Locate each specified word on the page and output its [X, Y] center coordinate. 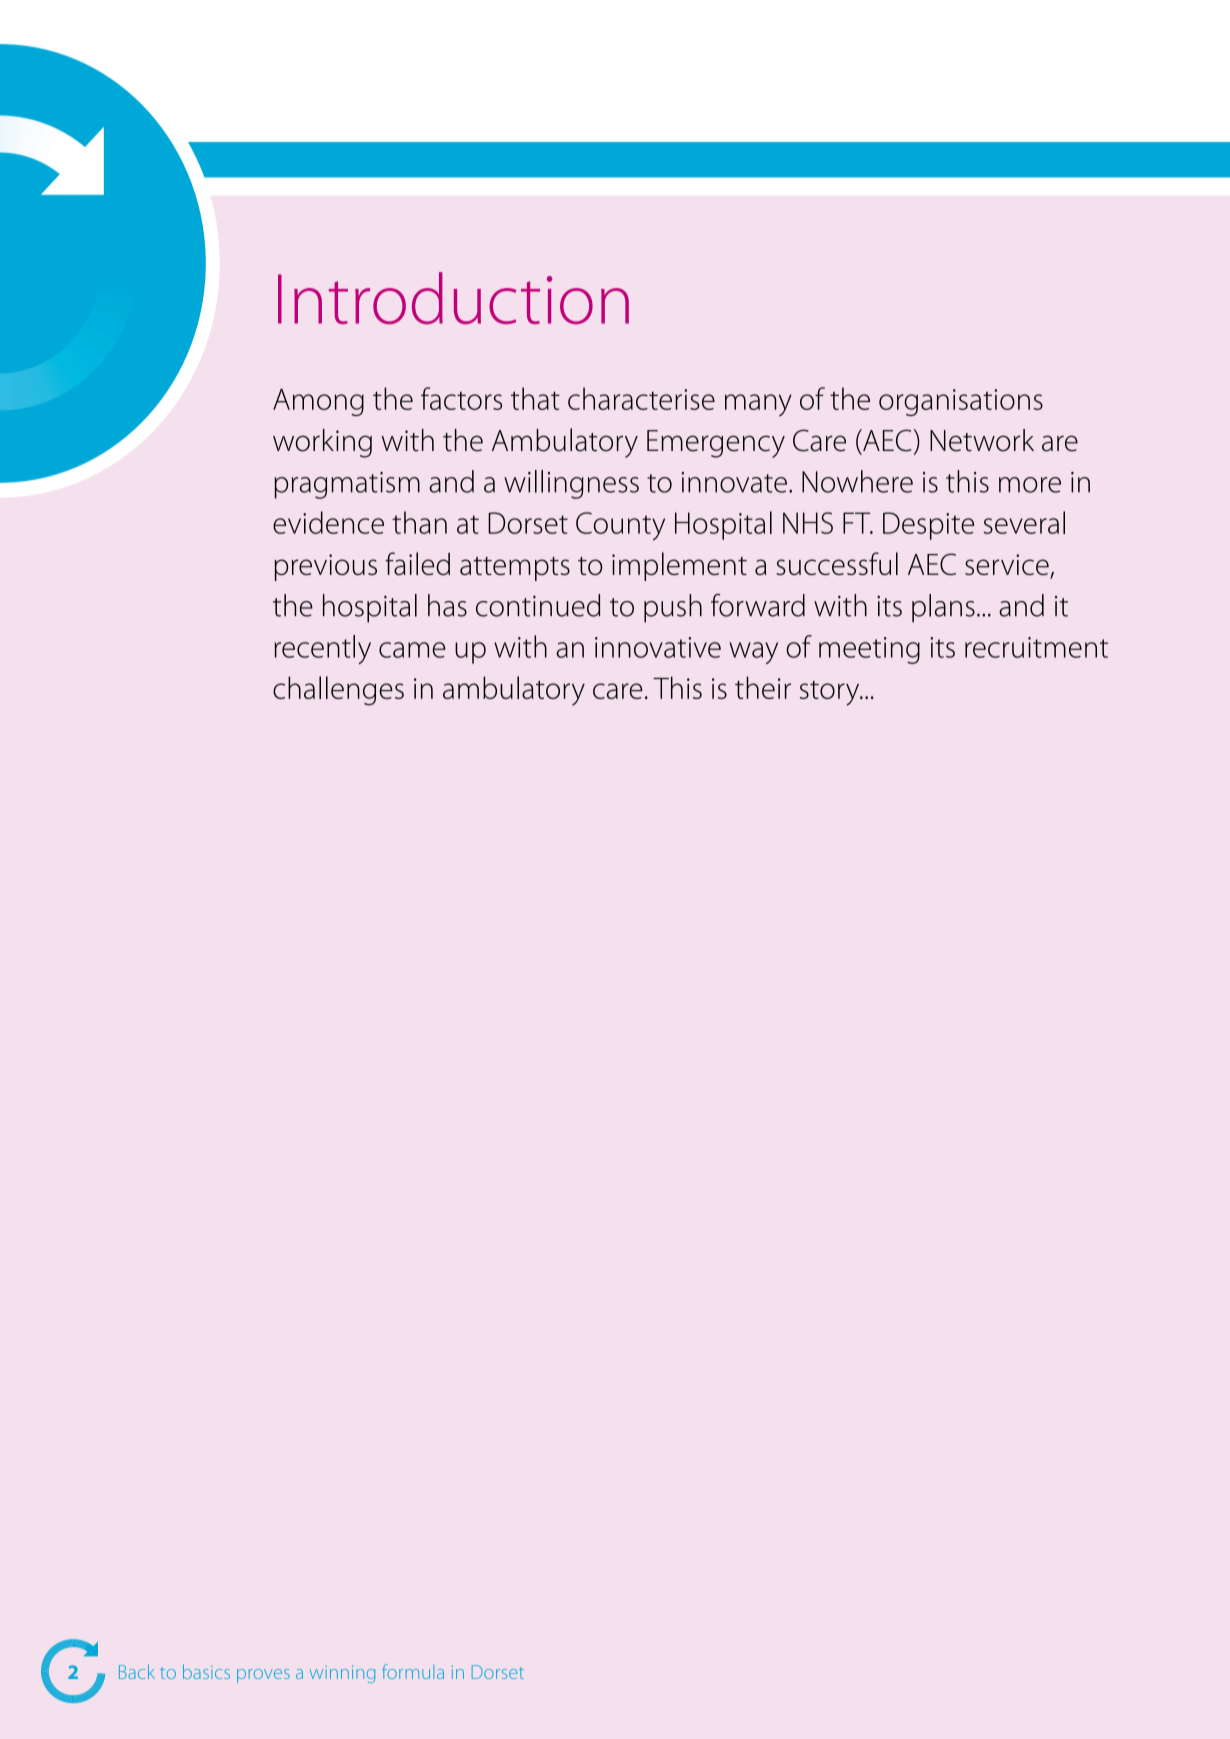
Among [318, 402]
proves [263, 1676]
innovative [658, 647]
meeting [869, 650]
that [535, 398]
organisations [961, 402]
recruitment [1036, 647]
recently [322, 649]
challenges [338, 691]
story [831, 693]
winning [342, 1674]
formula [413, 1671]
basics [206, 1671]
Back [137, 1671]
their [763, 687]
